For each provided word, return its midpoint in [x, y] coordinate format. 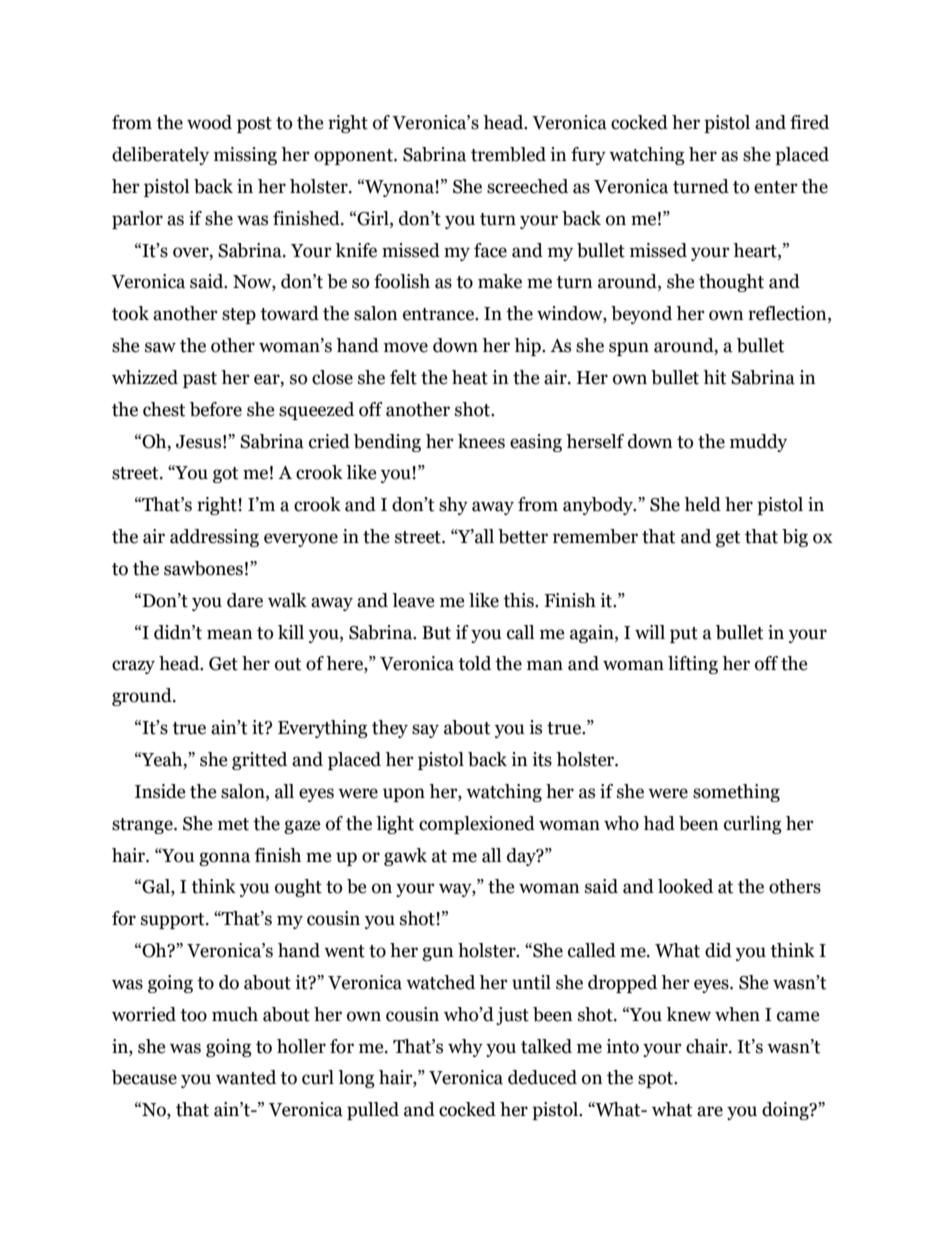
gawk [405, 857]
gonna [224, 859]
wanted [246, 1077]
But [436, 633]
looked [685, 886]
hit [714, 377]
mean [230, 634]
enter [776, 187]
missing [245, 156]
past [200, 380]
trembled [508, 154]
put [684, 635]
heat [470, 377]
